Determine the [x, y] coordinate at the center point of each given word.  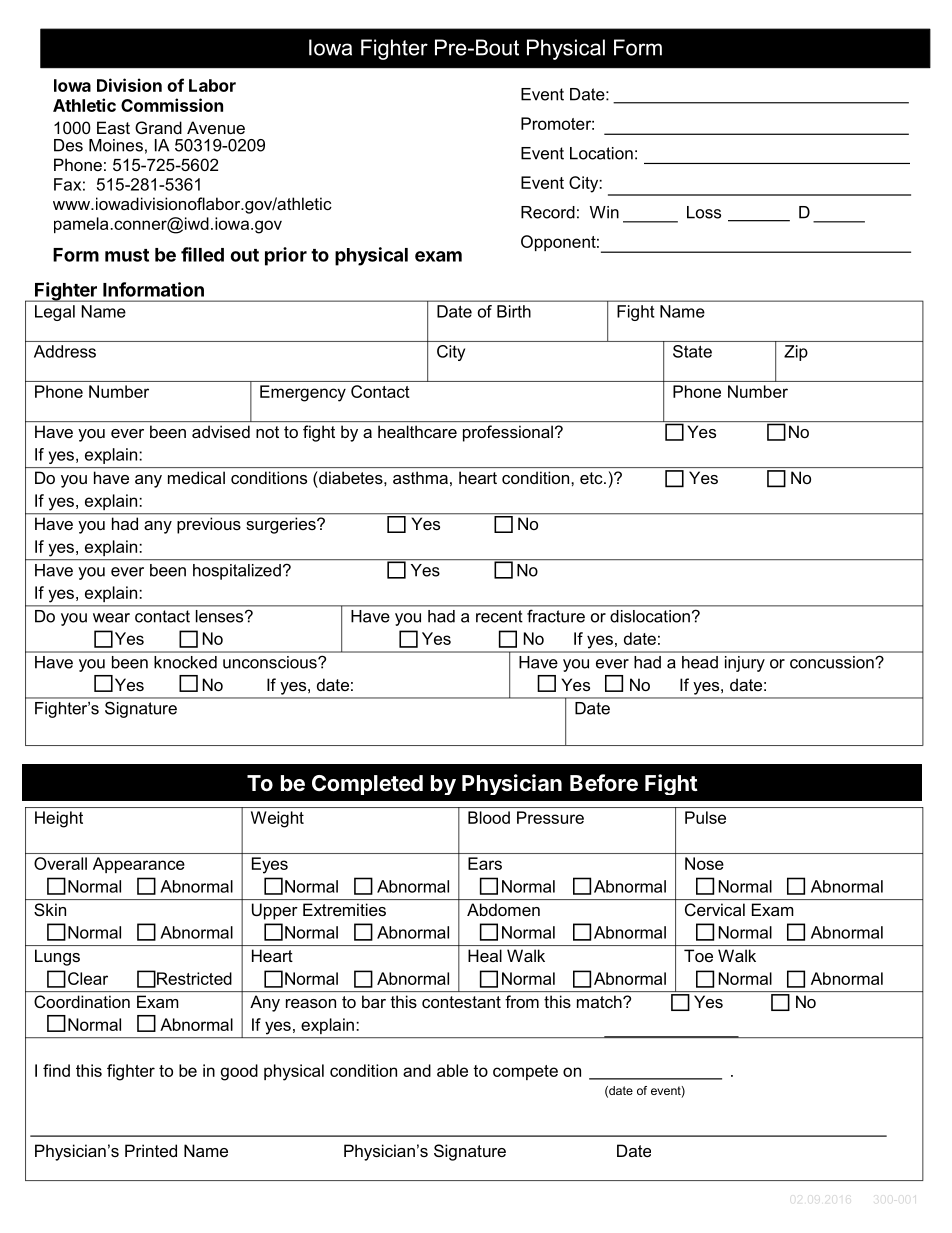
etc [592, 478]
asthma [420, 477]
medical [196, 477]
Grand [158, 127]
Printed [151, 1150]
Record [548, 212]
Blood [489, 817]
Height [59, 819]
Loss [704, 212]
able [452, 1070]
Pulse [705, 817]
